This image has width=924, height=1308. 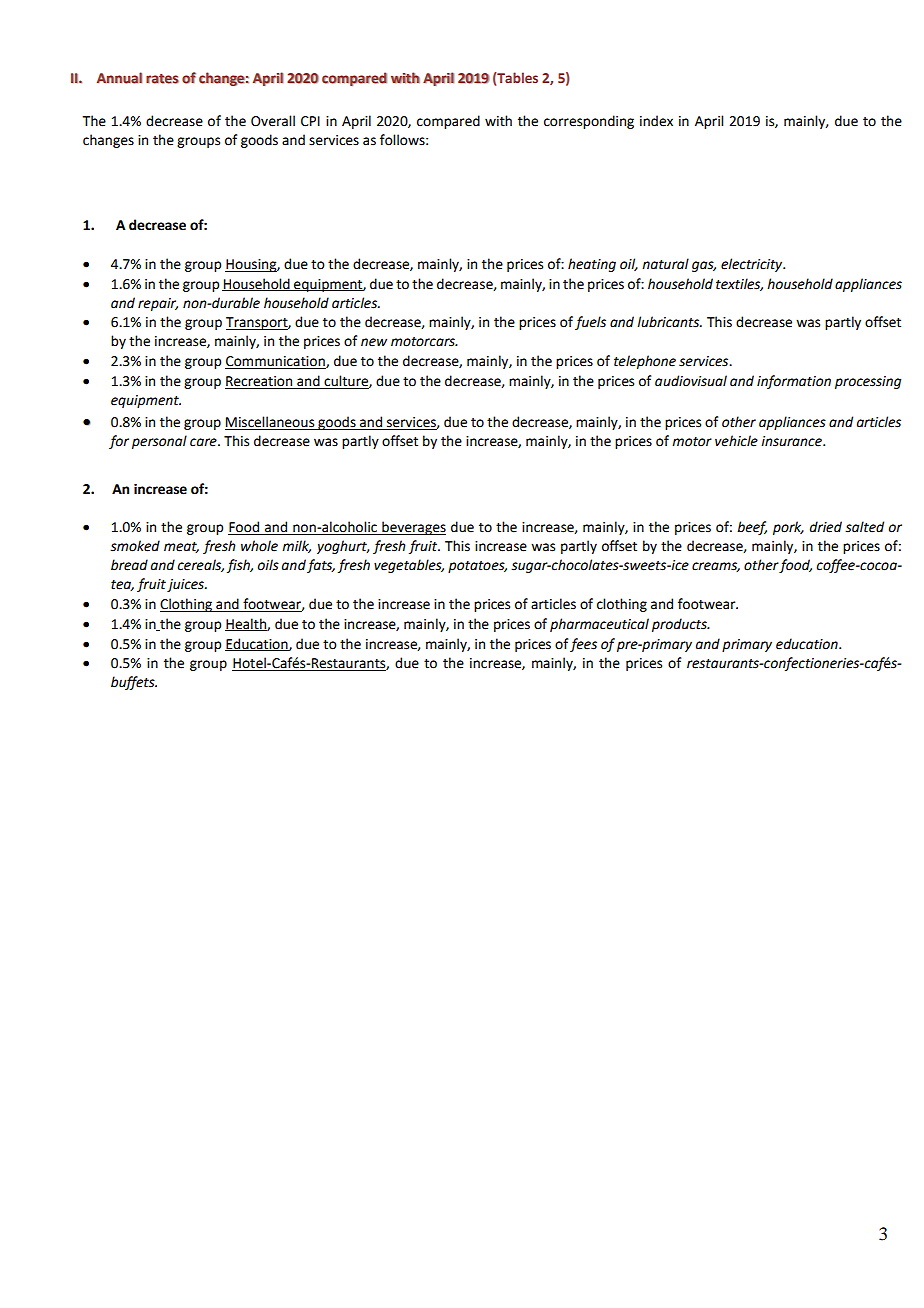 I want to click on Communication, so click(x=276, y=362).
